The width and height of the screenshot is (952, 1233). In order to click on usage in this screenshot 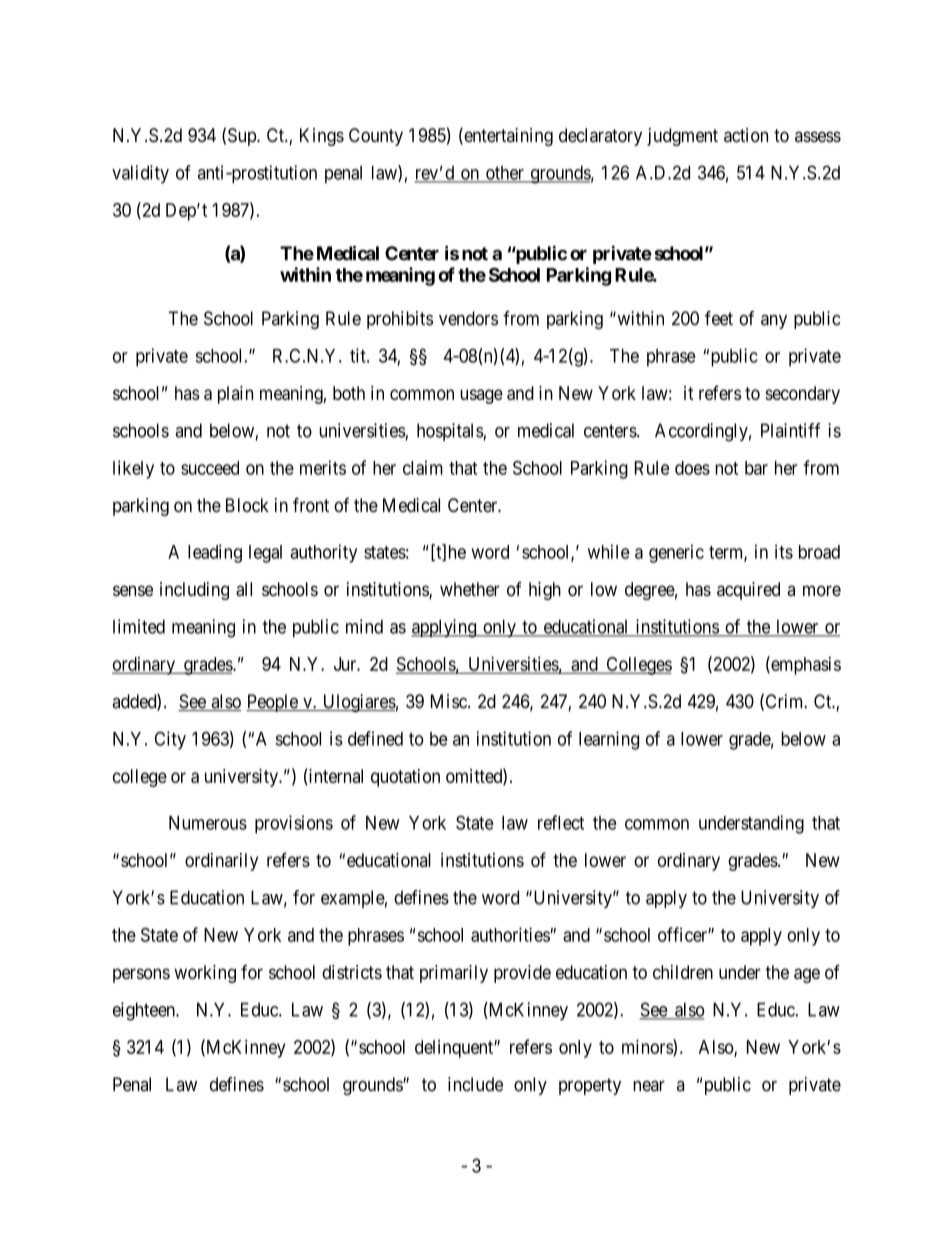, I will do `click(481, 396)`.
